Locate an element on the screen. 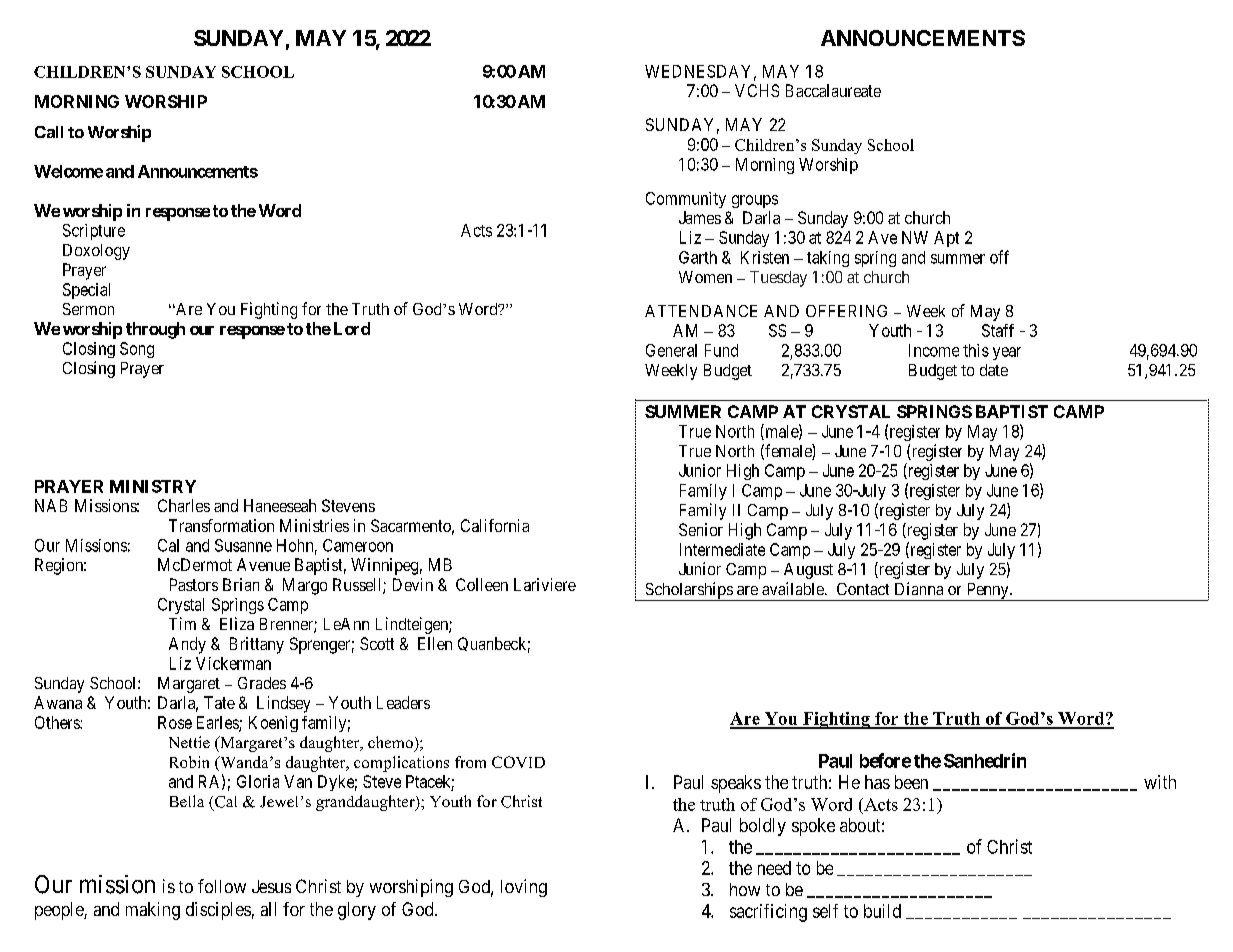 Image resolution: width=1233 pixels, height=952 pixels. build is located at coordinates (882, 911).
